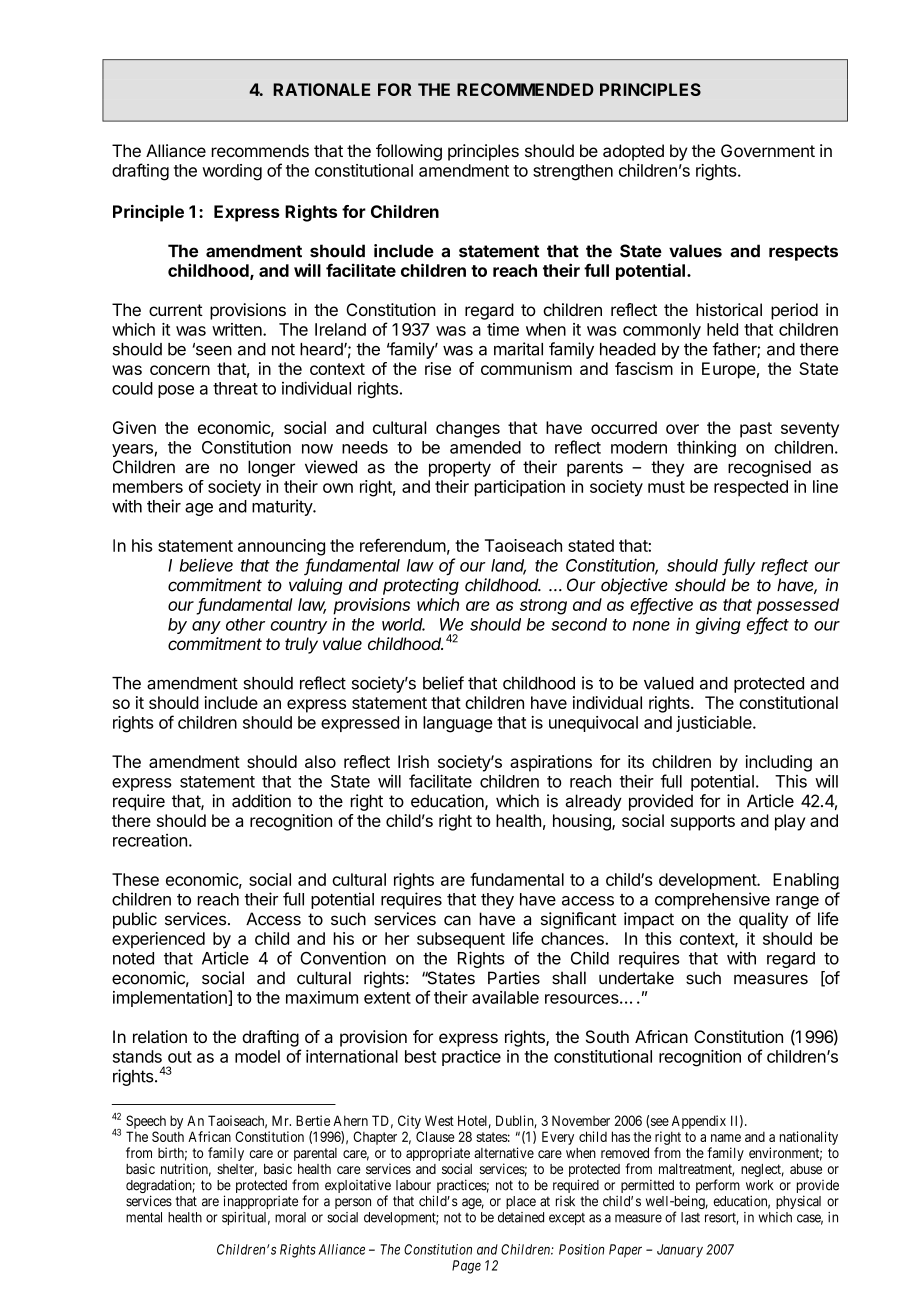  Describe the element at coordinates (413, 761) in the screenshot. I see `Irish` at that location.
